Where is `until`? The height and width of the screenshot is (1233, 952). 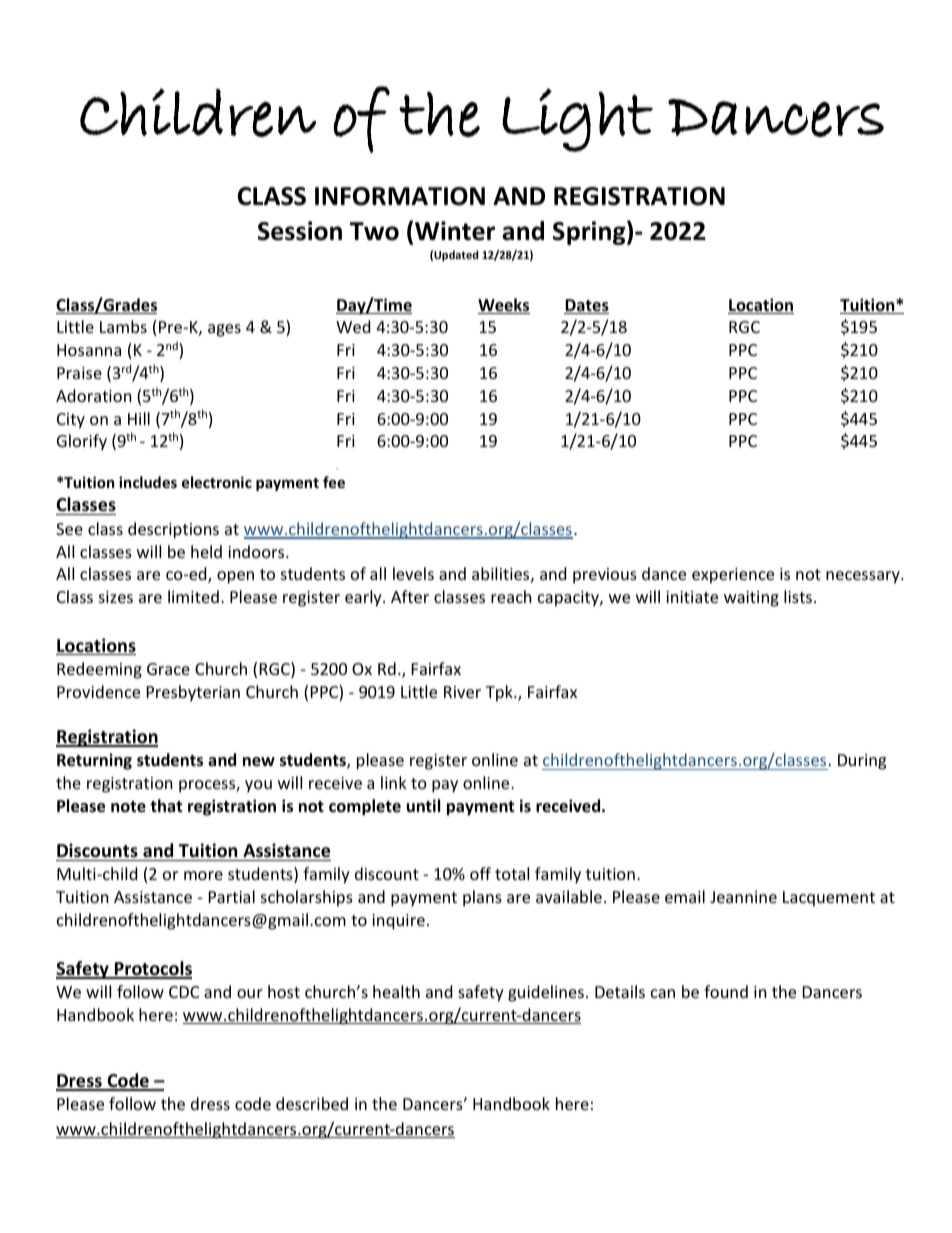
until is located at coordinates (423, 805).
